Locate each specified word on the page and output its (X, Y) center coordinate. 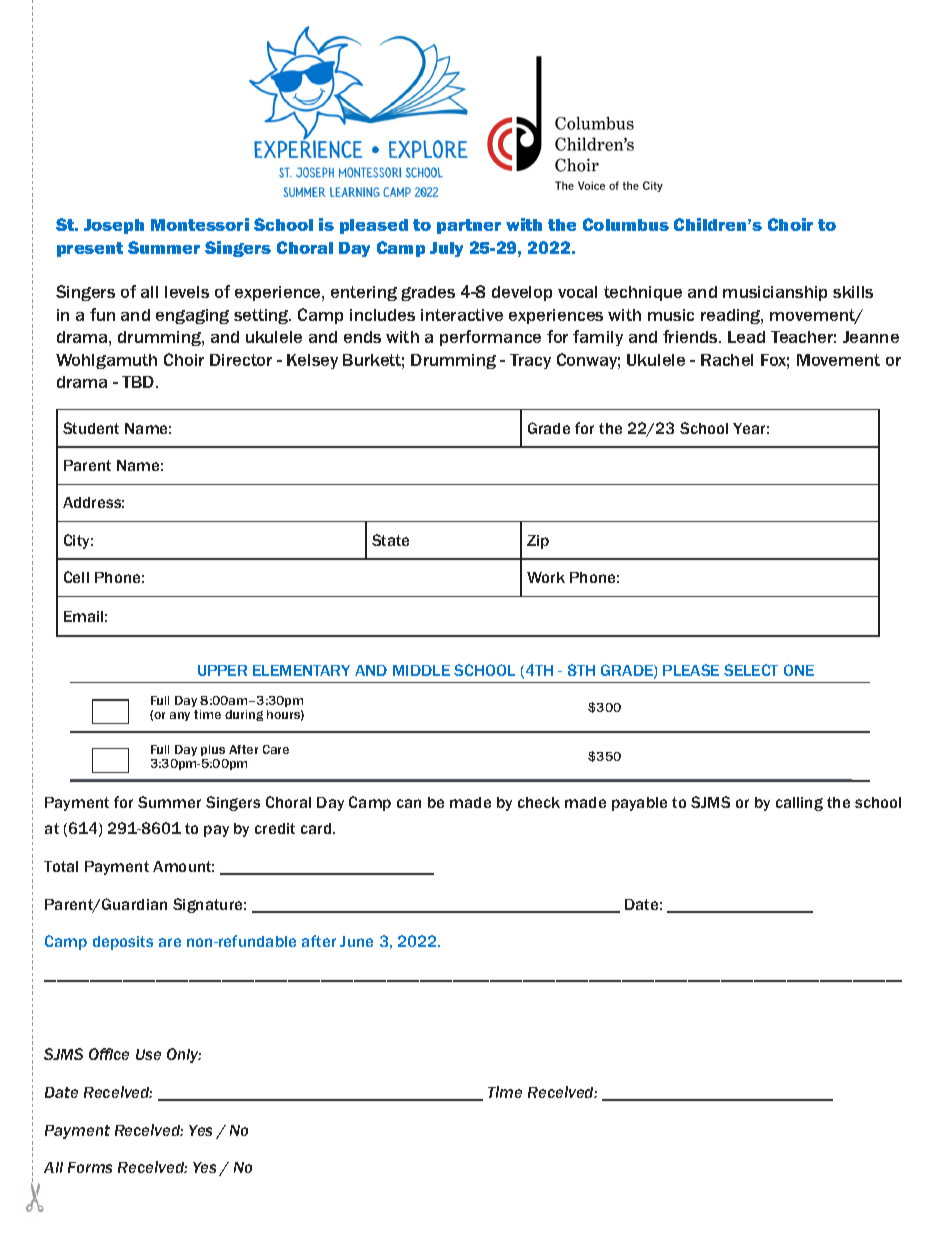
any (180, 716)
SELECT (751, 670)
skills (853, 292)
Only (184, 1055)
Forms (90, 1167)
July (446, 249)
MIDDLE (421, 670)
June (356, 941)
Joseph (114, 226)
